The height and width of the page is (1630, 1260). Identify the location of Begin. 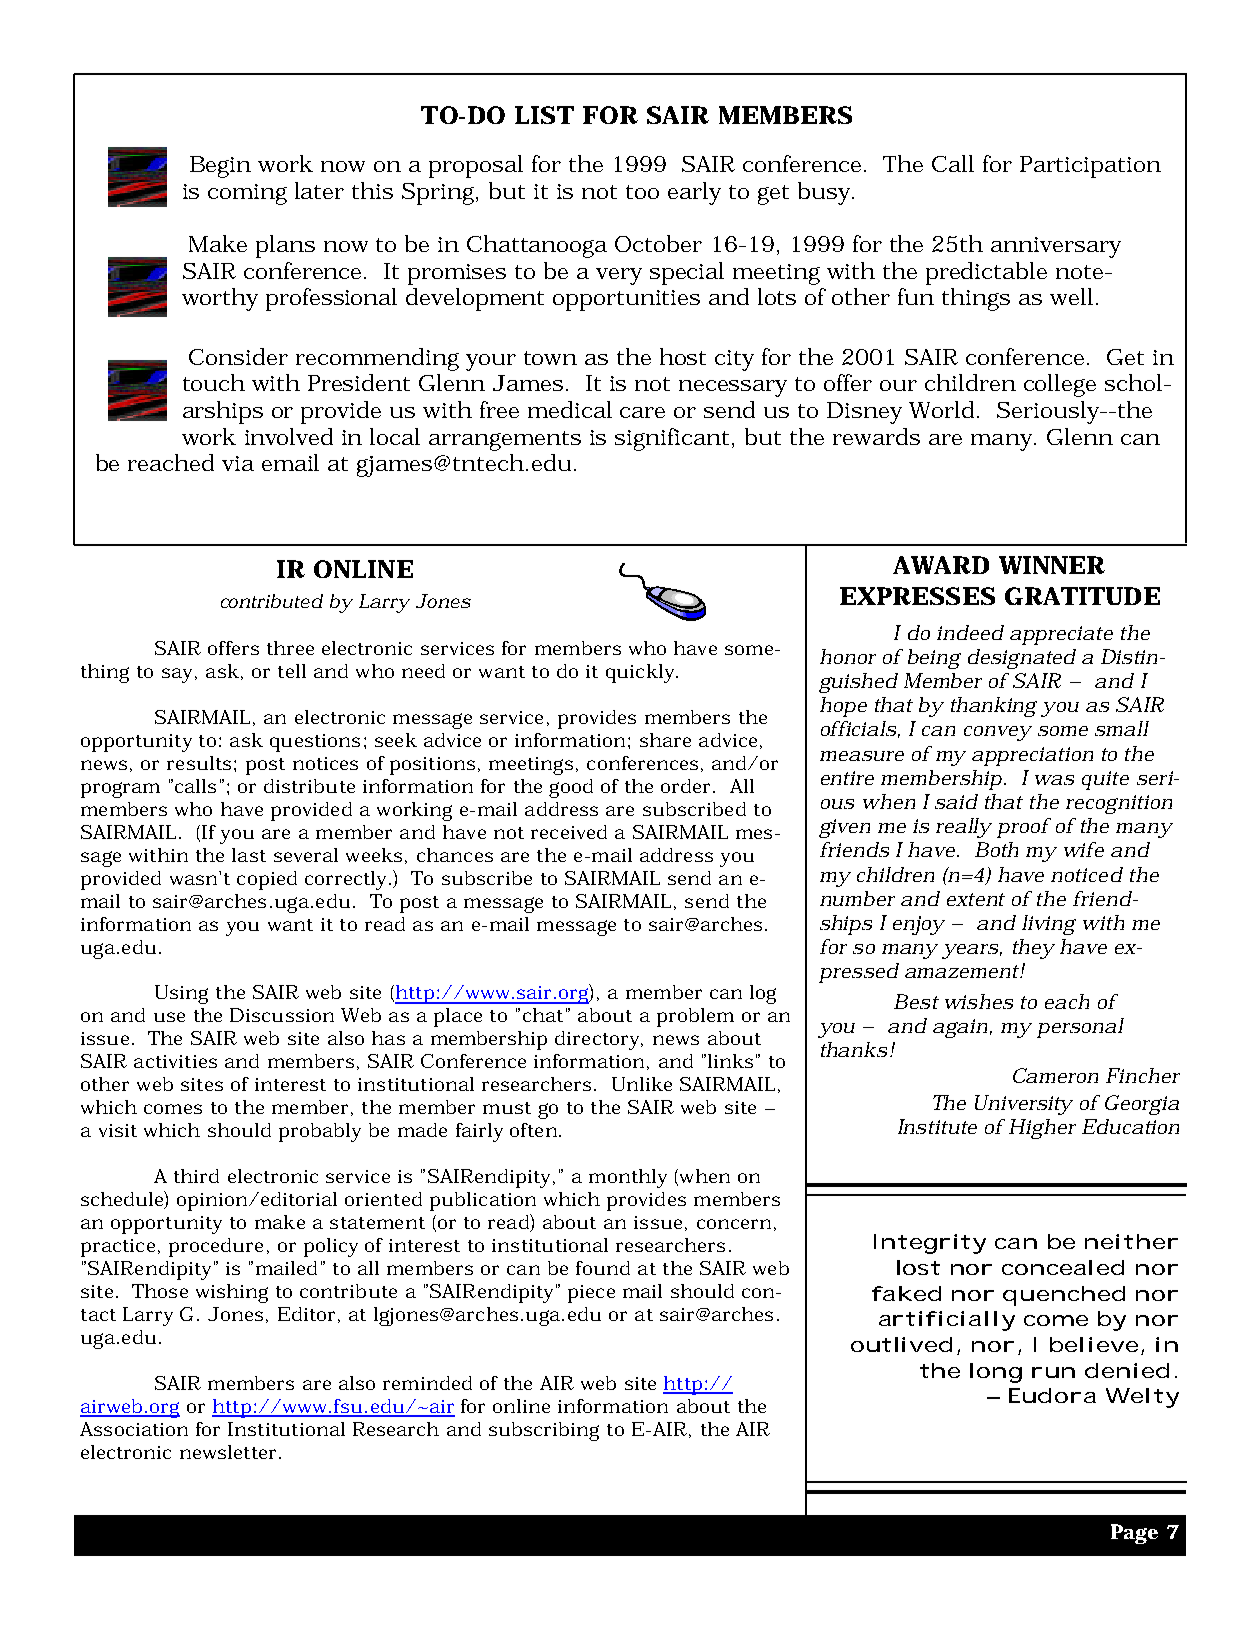
(220, 167).
